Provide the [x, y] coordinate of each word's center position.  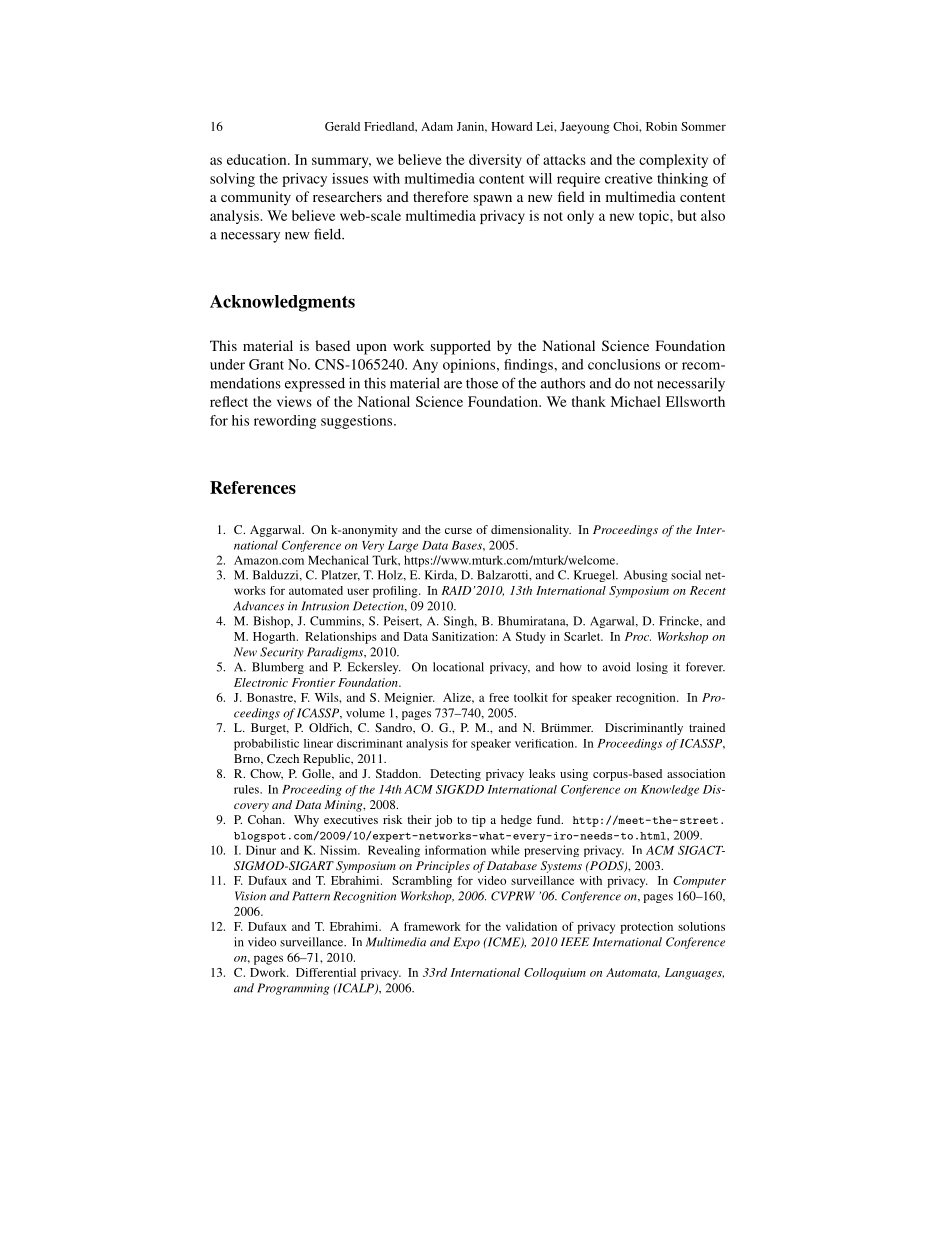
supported [461, 347]
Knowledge [670, 790]
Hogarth [275, 638]
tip [479, 821]
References [253, 487]
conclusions [624, 364]
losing [652, 668]
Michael [635, 401]
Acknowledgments [282, 303]
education [258, 159]
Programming [293, 989]
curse [458, 531]
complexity [673, 161]
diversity [495, 161]
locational [458, 667]
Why [306, 821]
